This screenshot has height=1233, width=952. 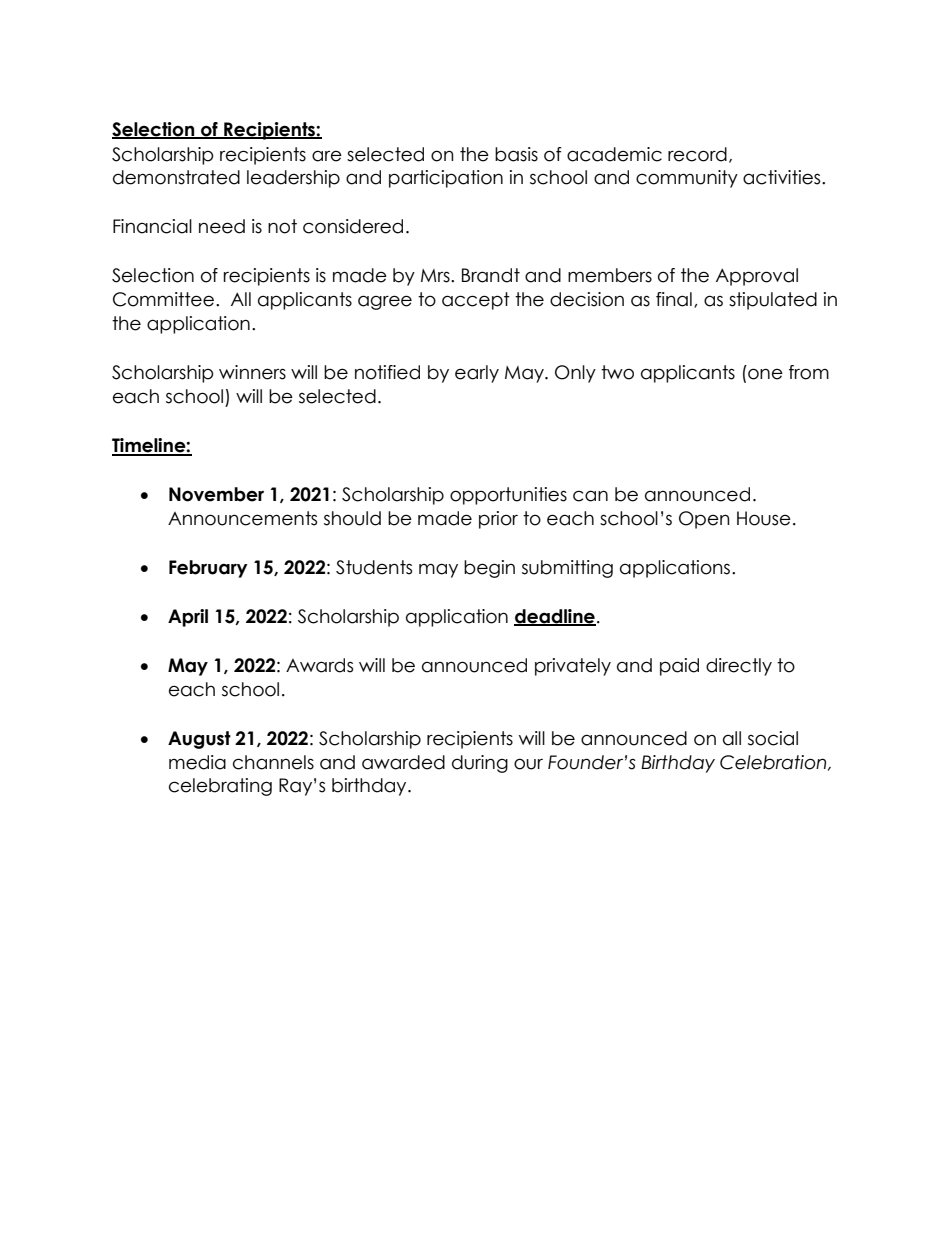 I want to click on media, so click(x=197, y=762).
